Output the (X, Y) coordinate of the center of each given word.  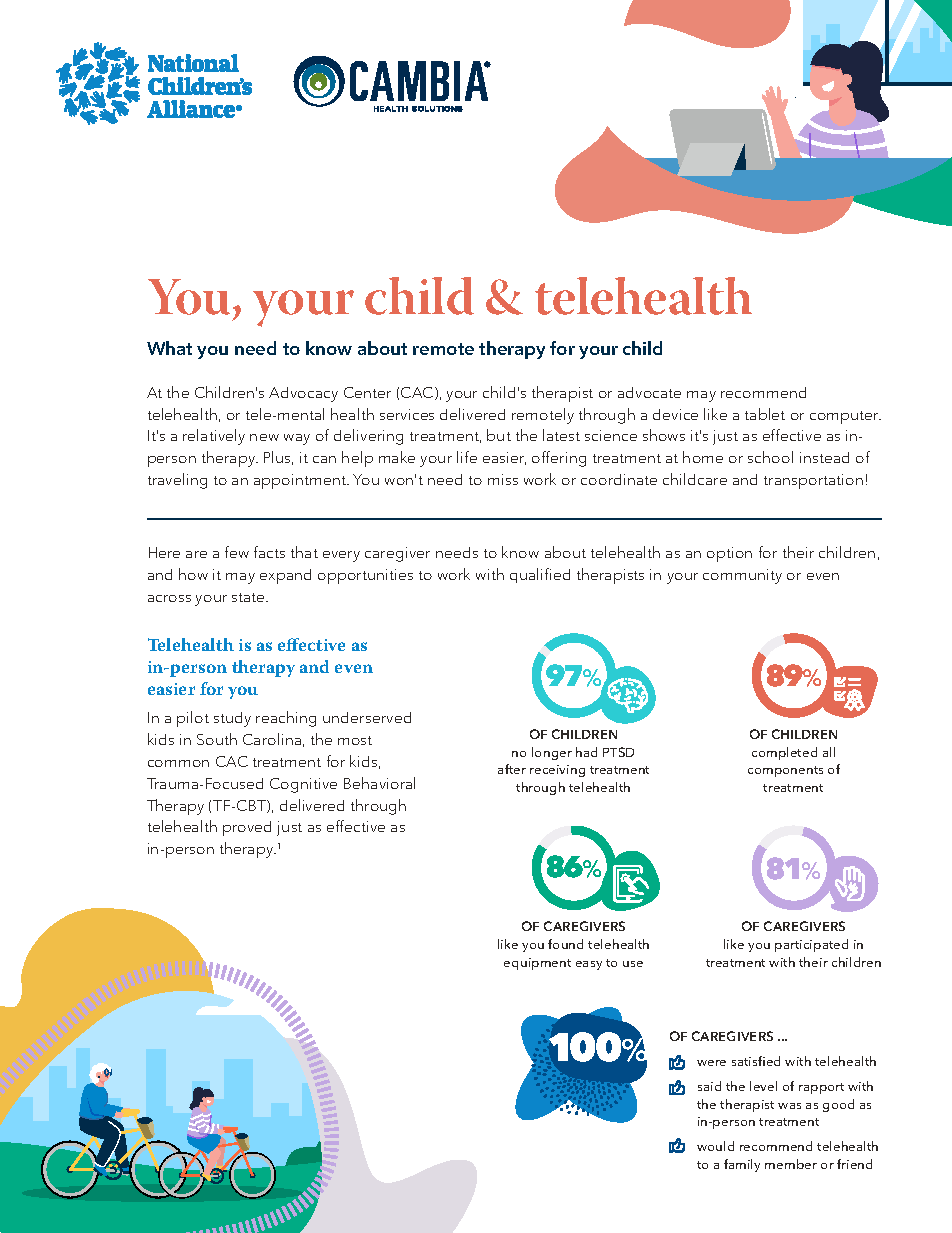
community (742, 576)
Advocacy (303, 394)
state (249, 597)
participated (811, 945)
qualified (540, 575)
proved (247, 828)
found (565, 944)
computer (845, 417)
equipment (537, 964)
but (499, 435)
